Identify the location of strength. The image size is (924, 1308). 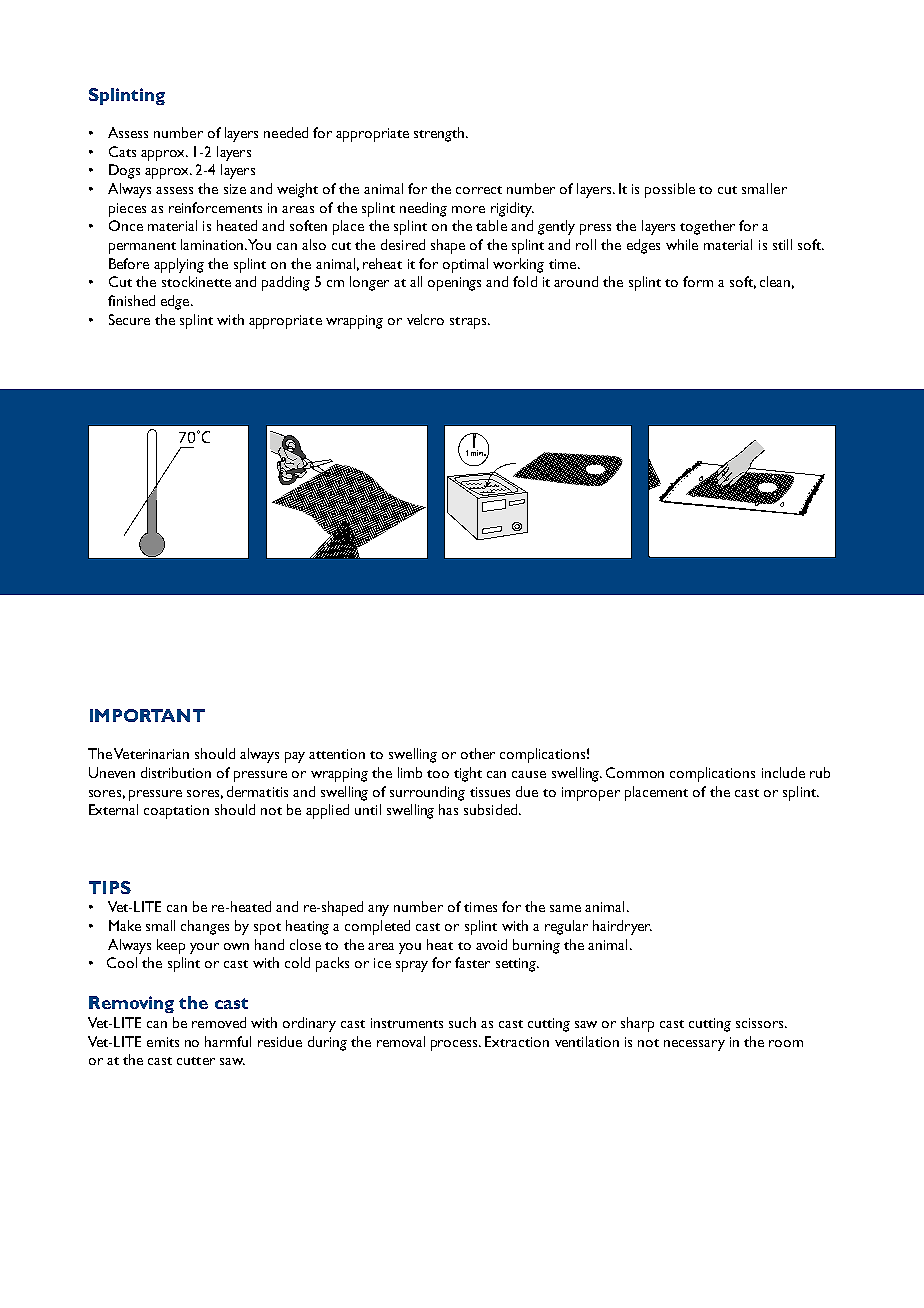
(440, 134).
